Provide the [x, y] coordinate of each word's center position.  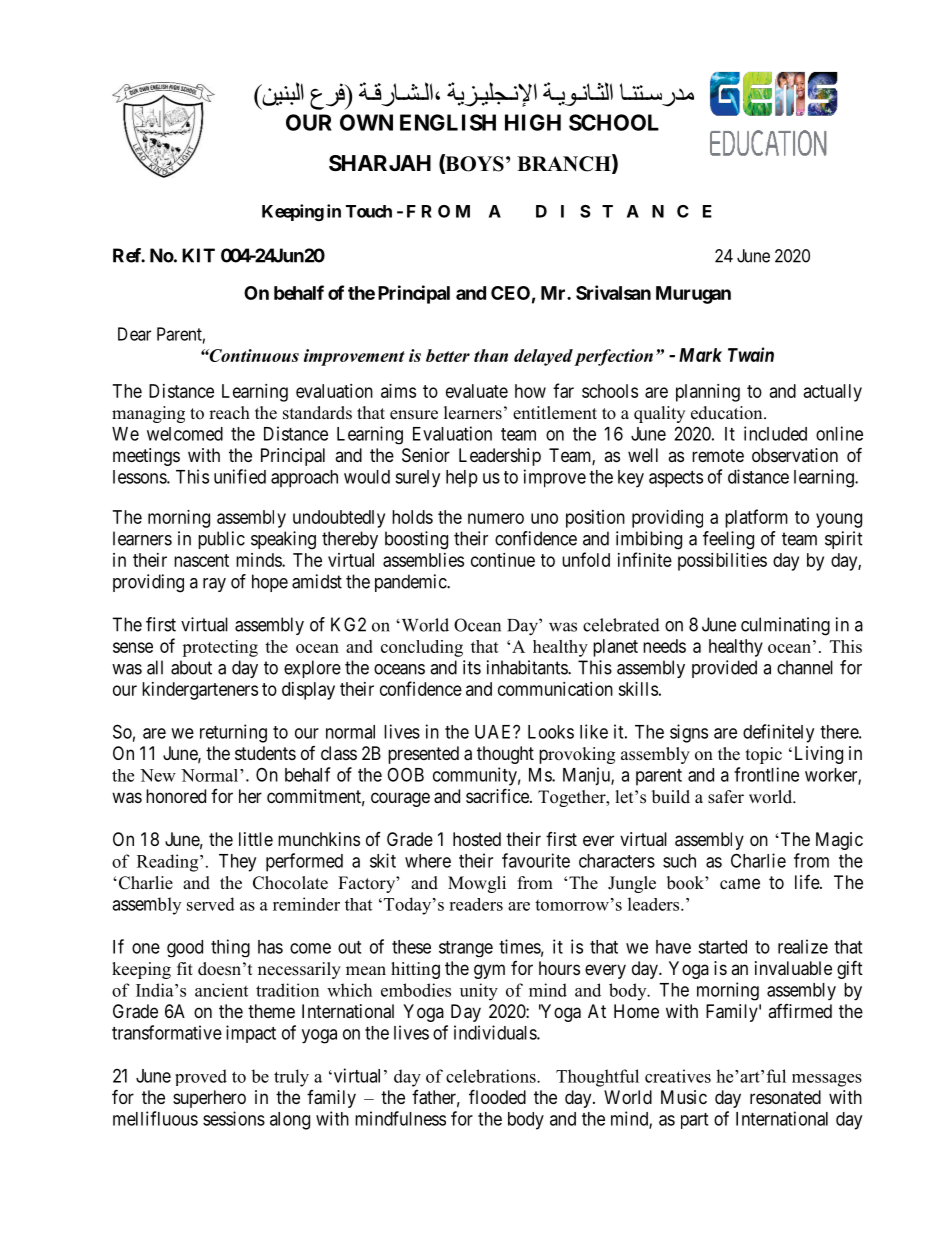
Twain [751, 354]
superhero [209, 1099]
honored [176, 796]
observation [795, 455]
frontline [766, 774]
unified [240, 476]
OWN [366, 122]
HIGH [533, 122]
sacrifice [498, 796]
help [462, 478]
